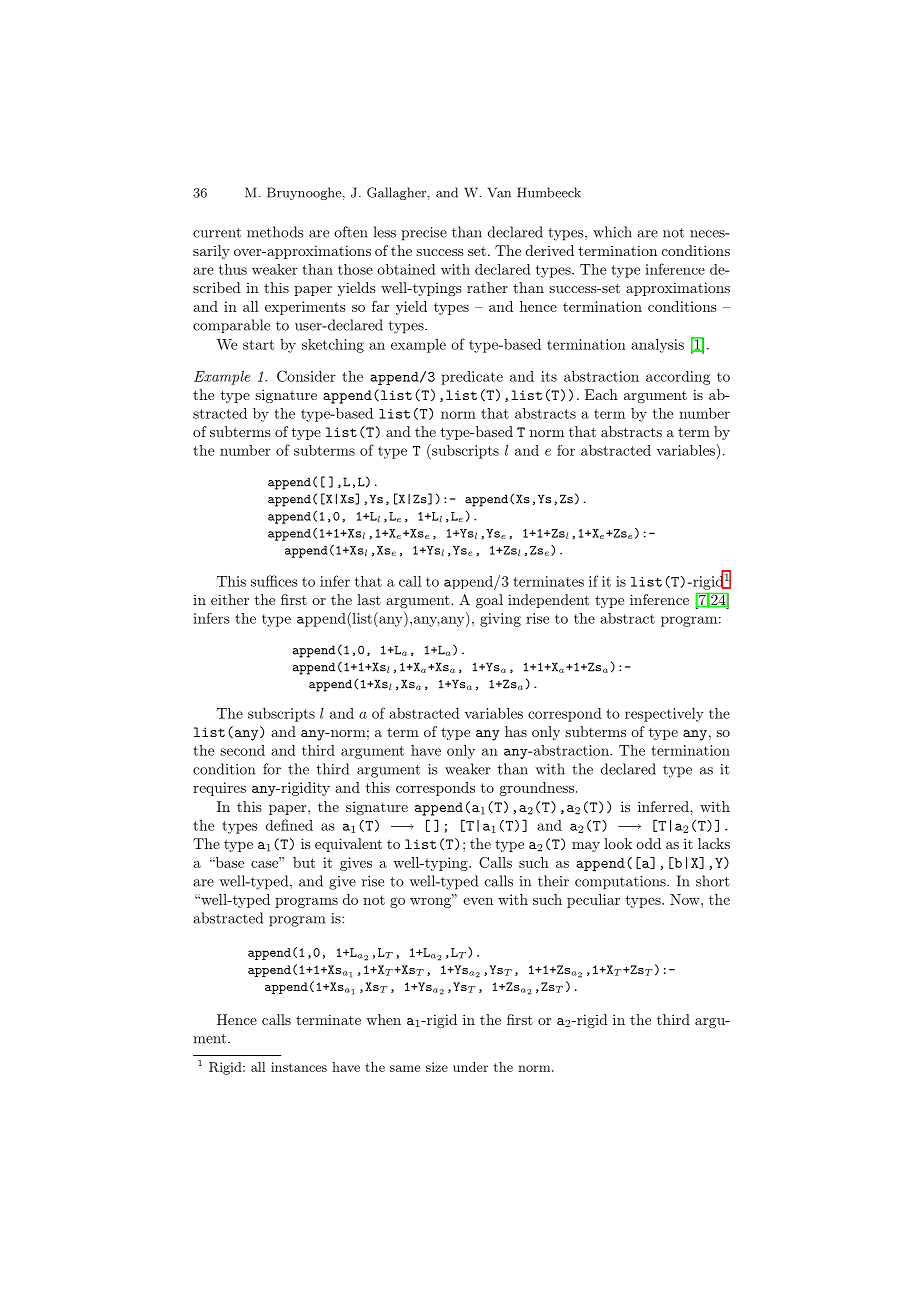 Image resolution: width=924 pixels, height=1308 pixels. I want to click on respectively, so click(664, 715).
